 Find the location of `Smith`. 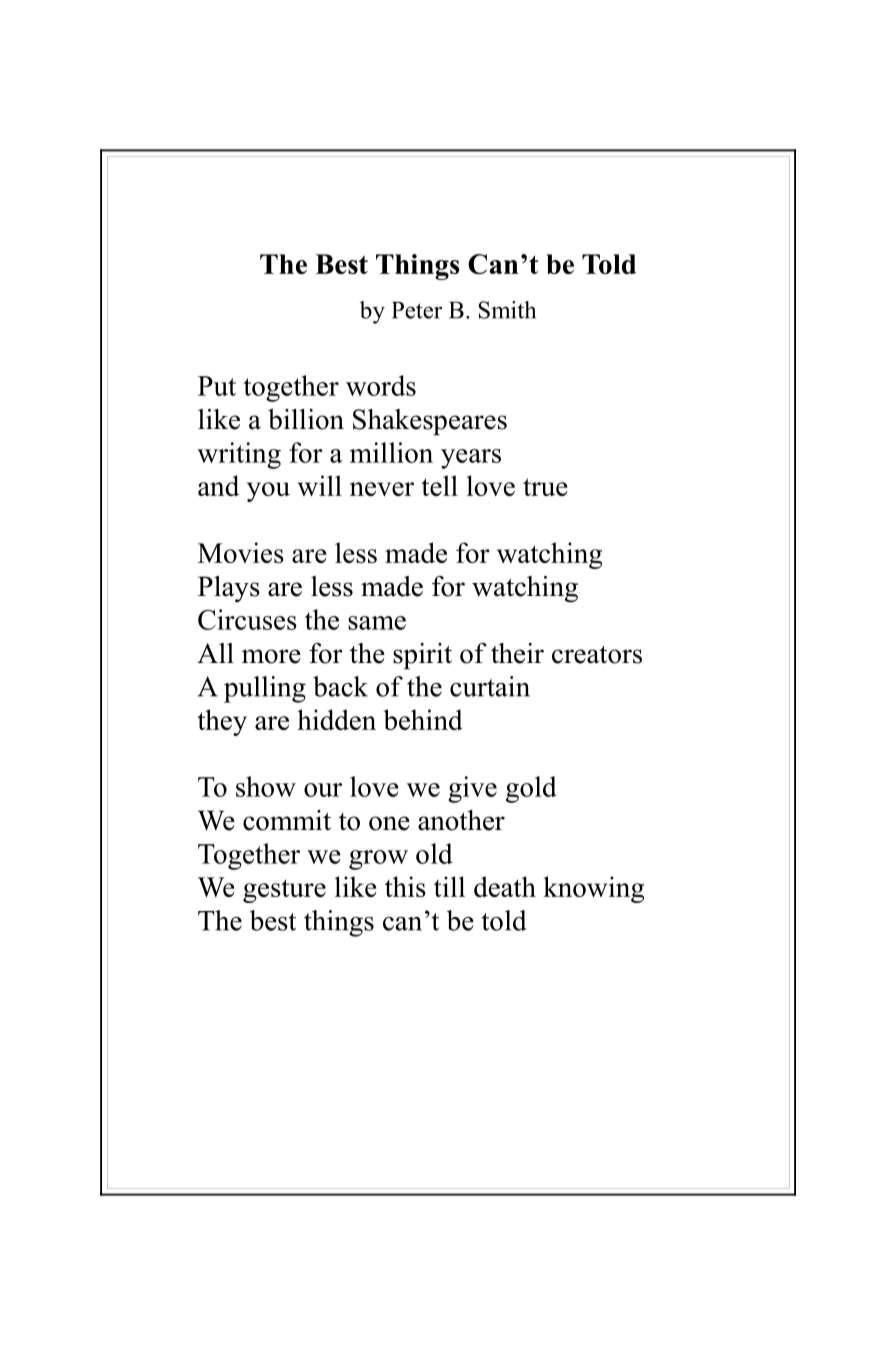

Smith is located at coordinates (507, 310).
